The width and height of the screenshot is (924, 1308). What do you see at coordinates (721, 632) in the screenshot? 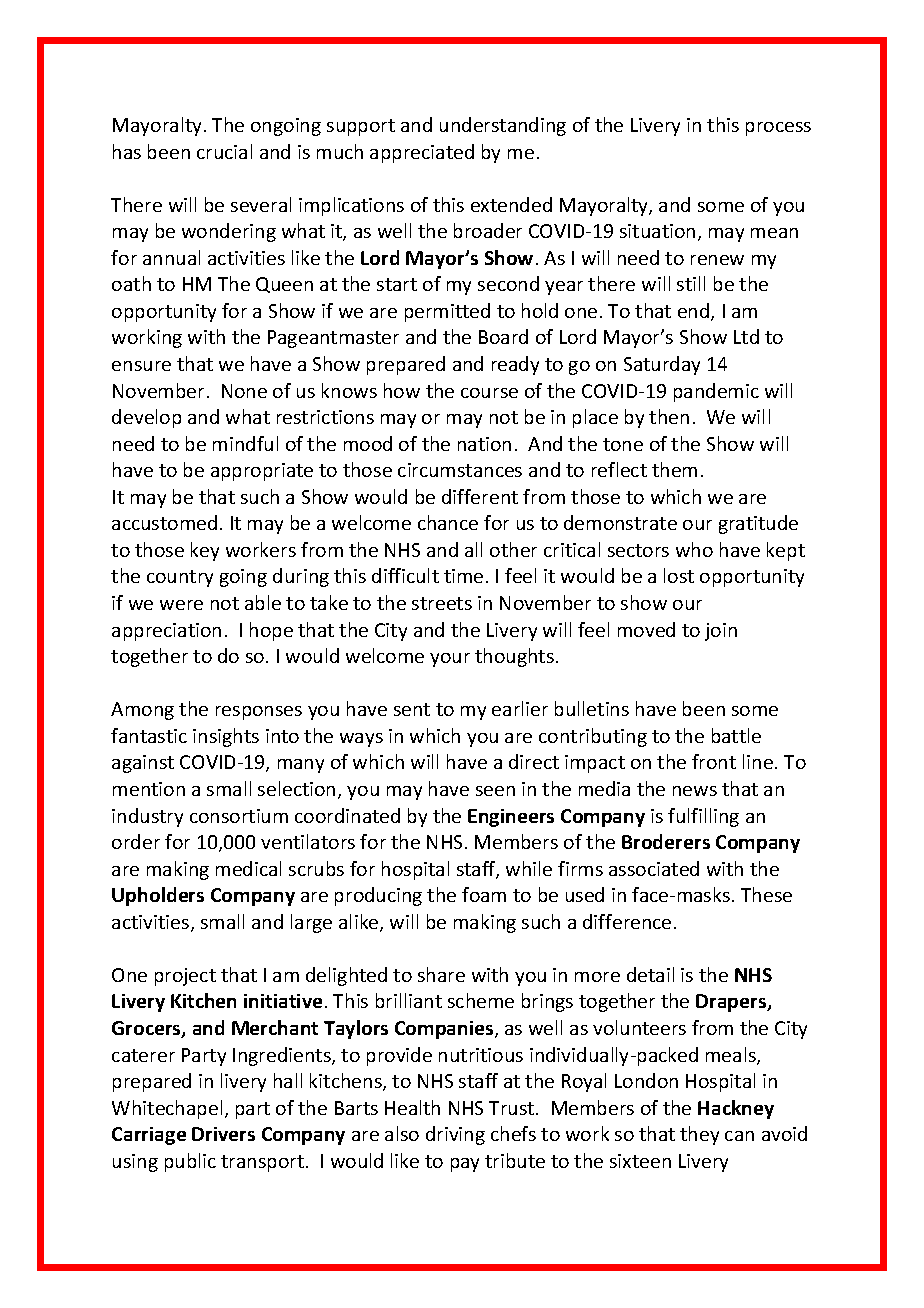
I see `join` at bounding box center [721, 632].
